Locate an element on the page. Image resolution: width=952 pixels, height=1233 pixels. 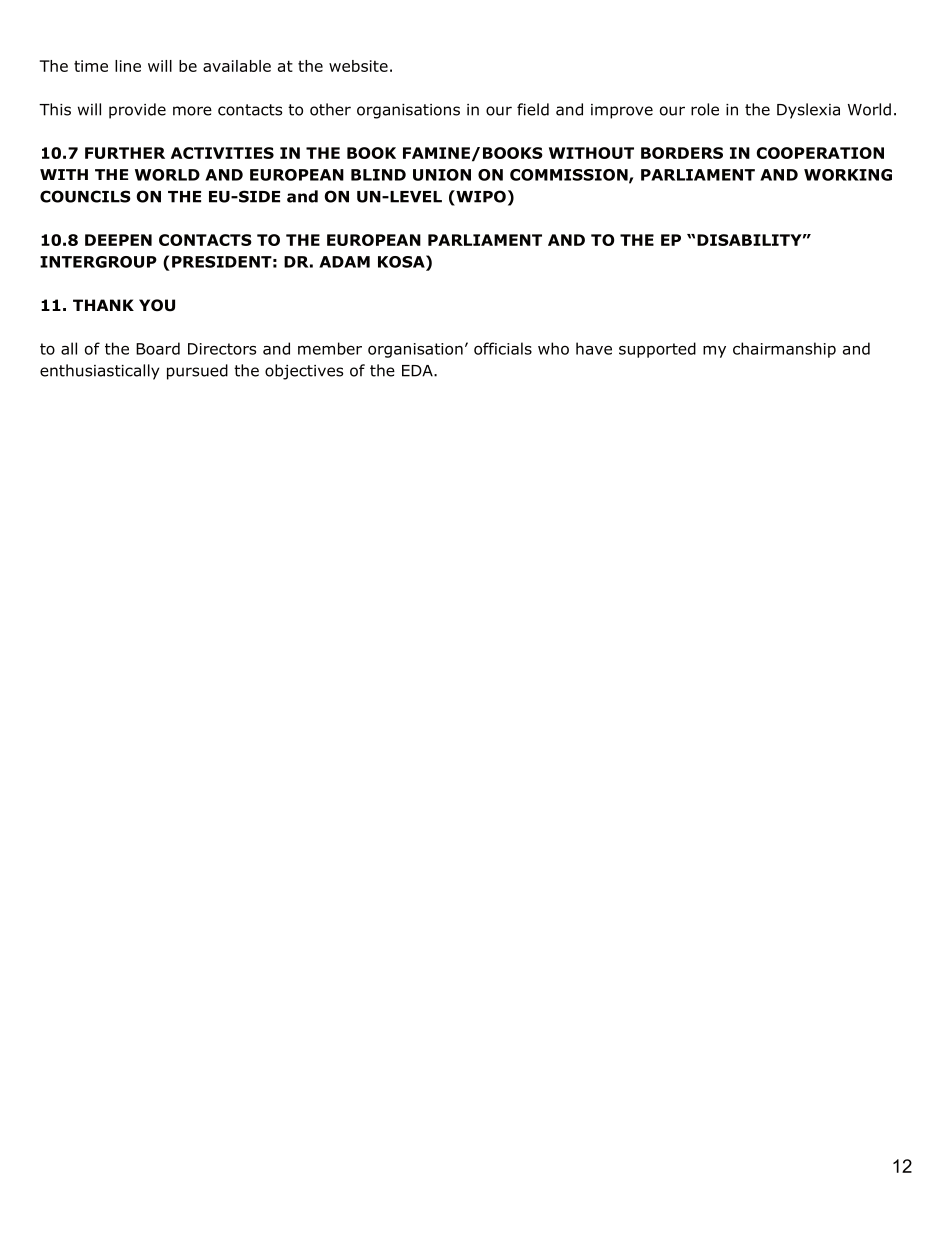
EDA is located at coordinates (418, 371).
